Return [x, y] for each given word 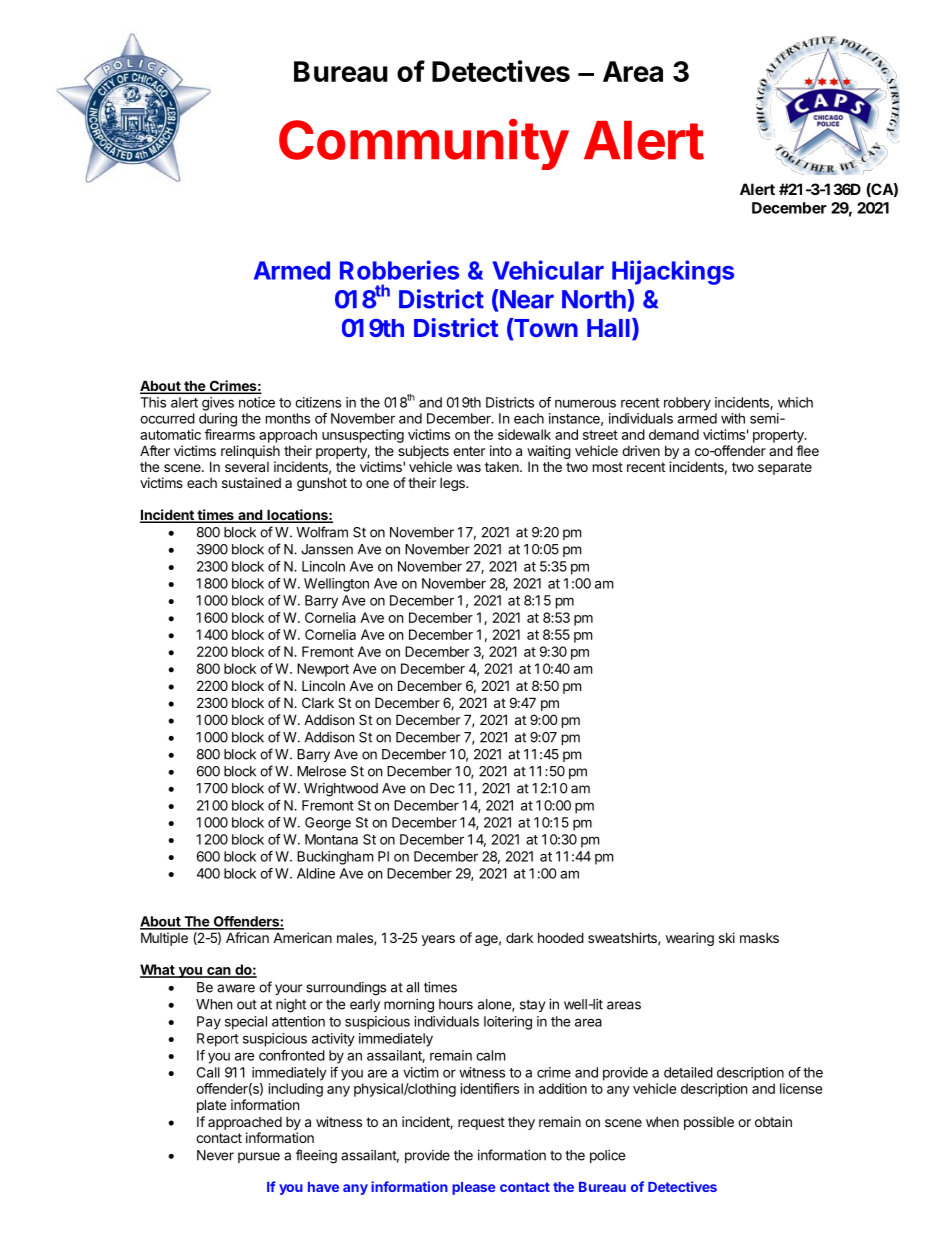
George [328, 824]
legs [453, 484]
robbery [687, 404]
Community [424, 144]
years [438, 940]
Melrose [321, 771]
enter [469, 451]
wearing [690, 939]
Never [215, 1155]
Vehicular [548, 270]
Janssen [327, 549]
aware [236, 988]
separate [785, 468]
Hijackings [673, 272]
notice [257, 402]
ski [727, 937]
